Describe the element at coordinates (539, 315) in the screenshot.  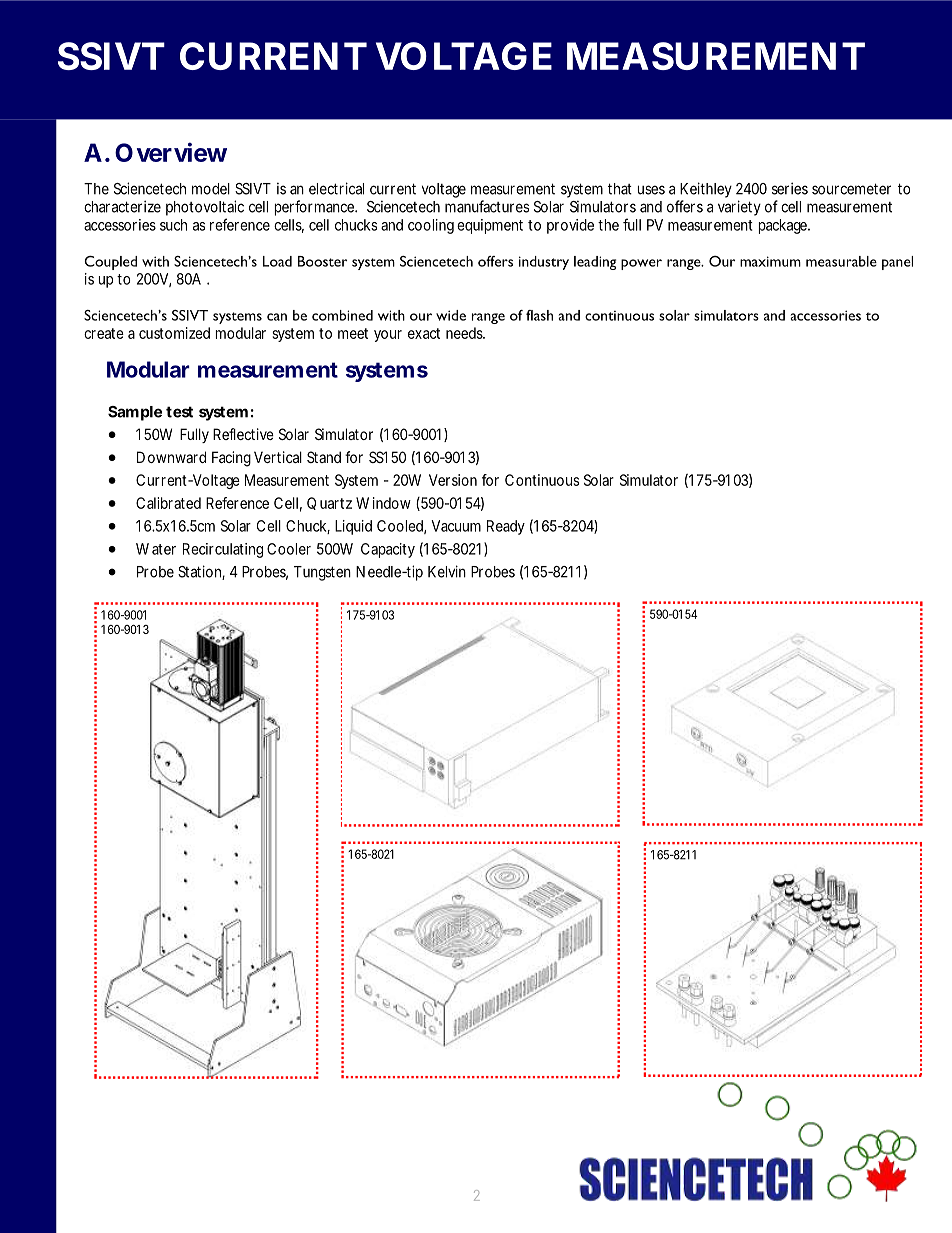
I see `flash` at that location.
